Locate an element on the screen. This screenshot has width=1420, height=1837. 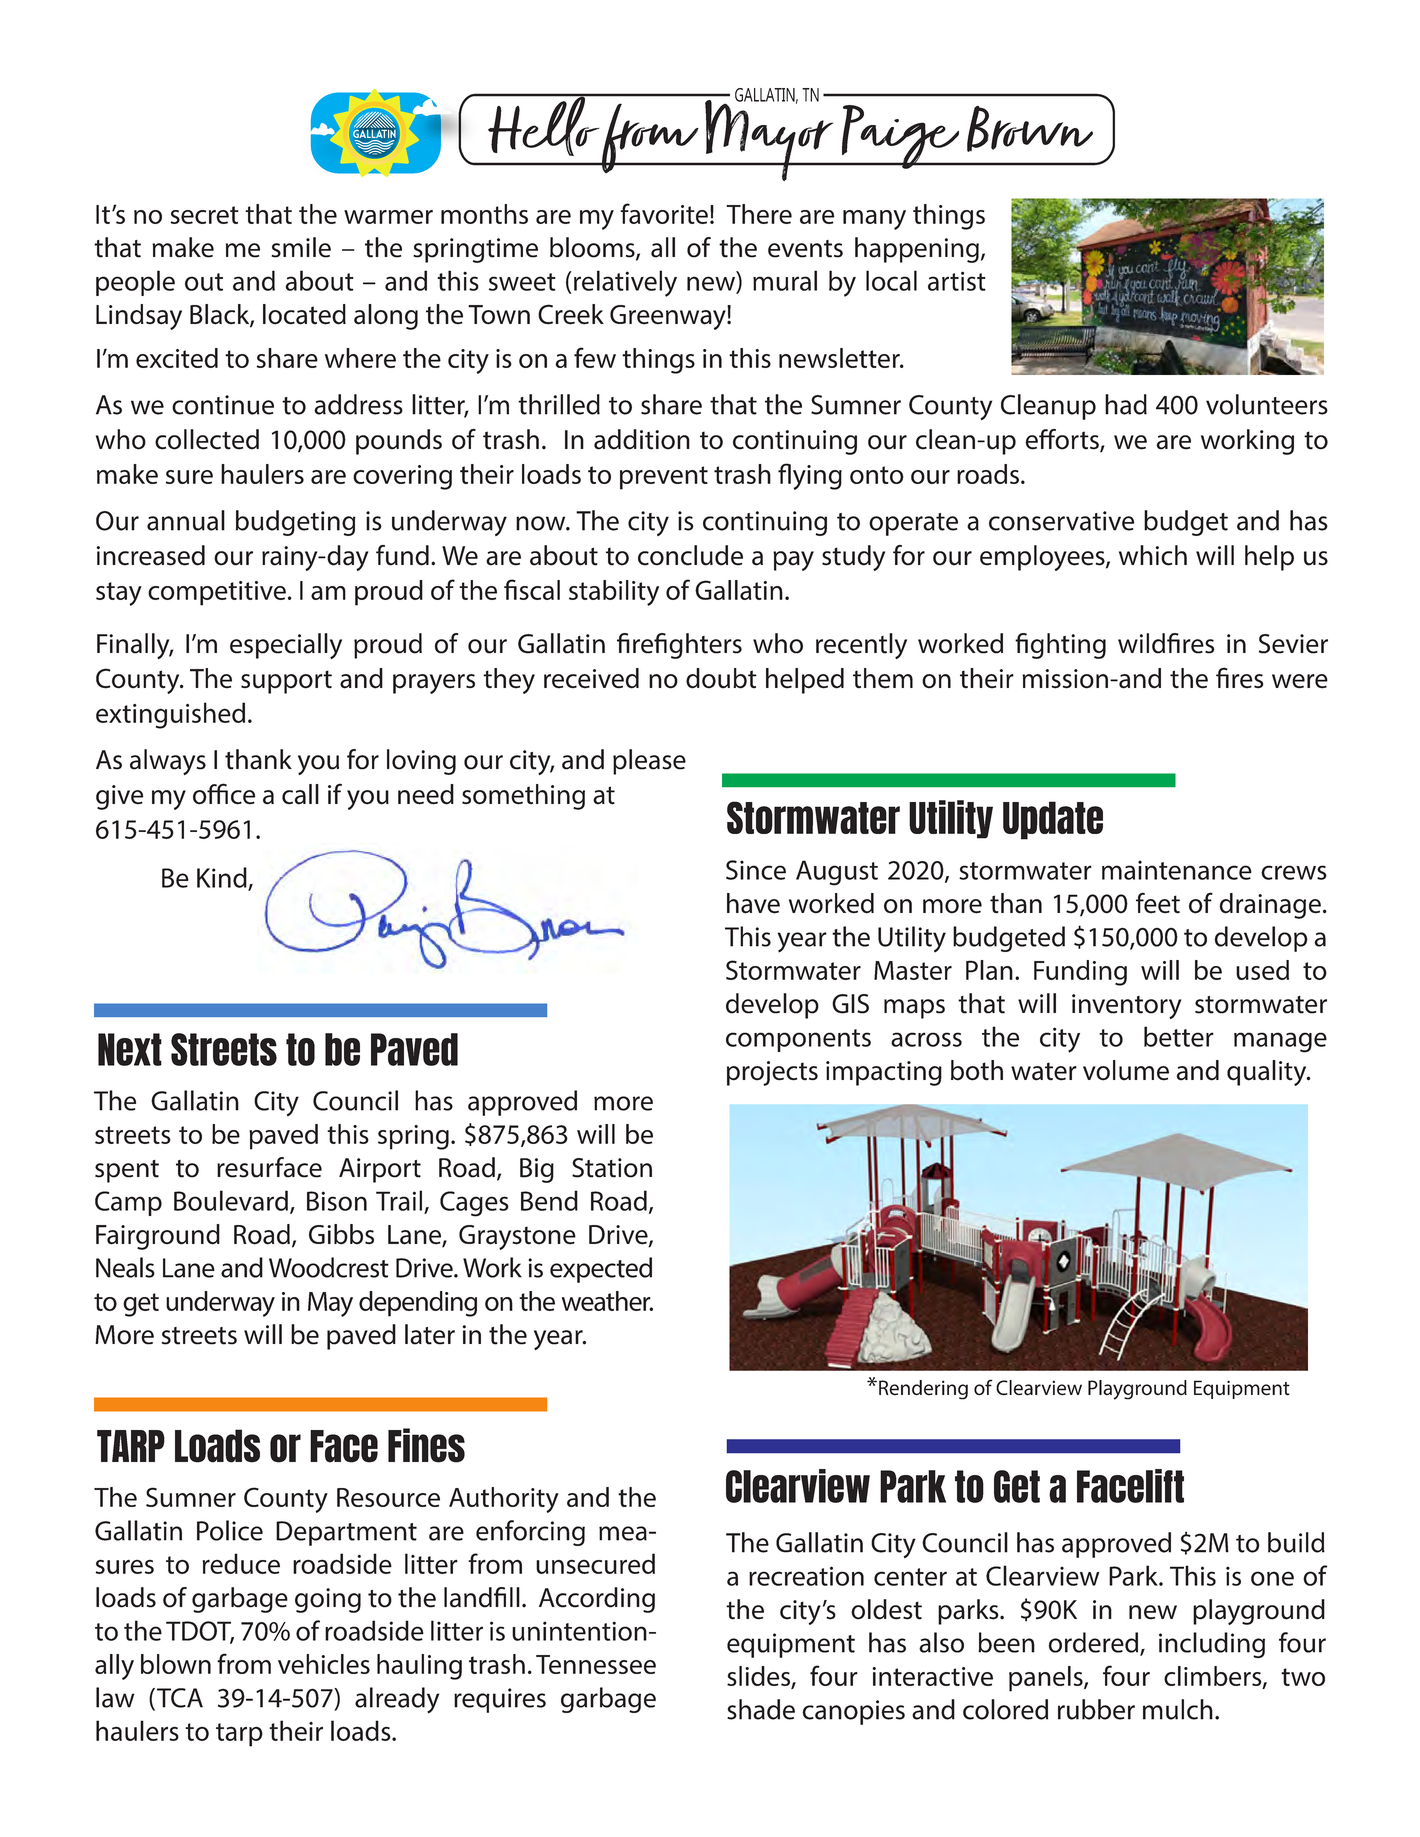
feet is located at coordinates (1158, 903).
